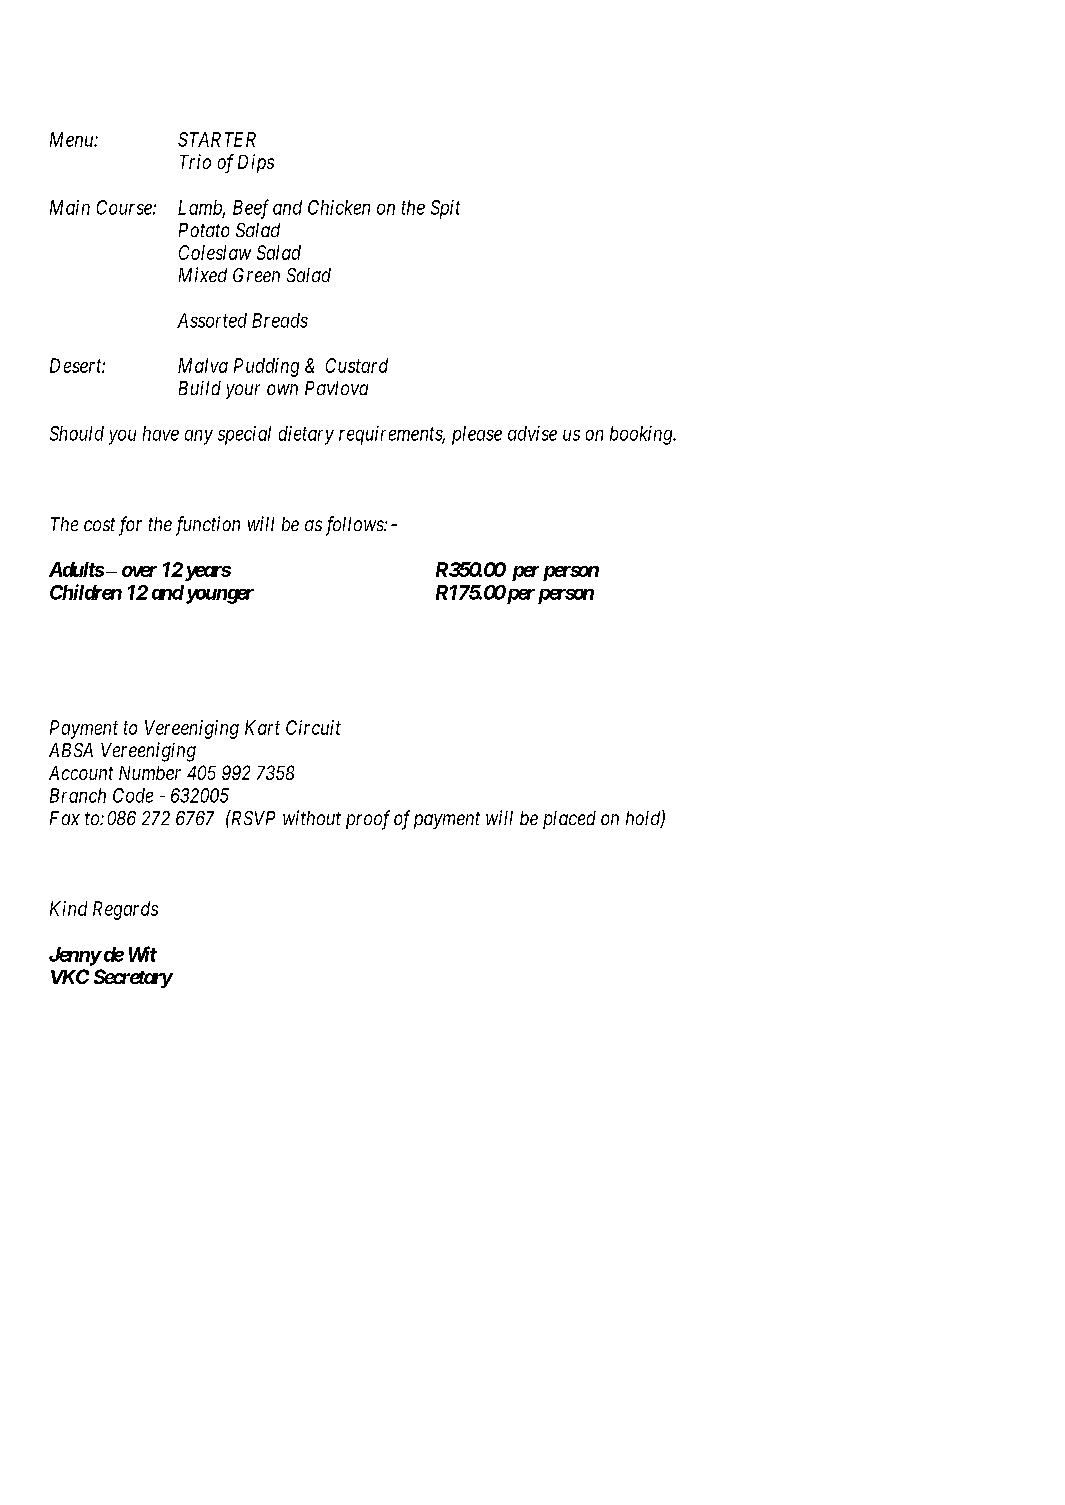 The height and width of the screenshot is (1505, 1065). I want to click on Spit, so click(445, 209).
